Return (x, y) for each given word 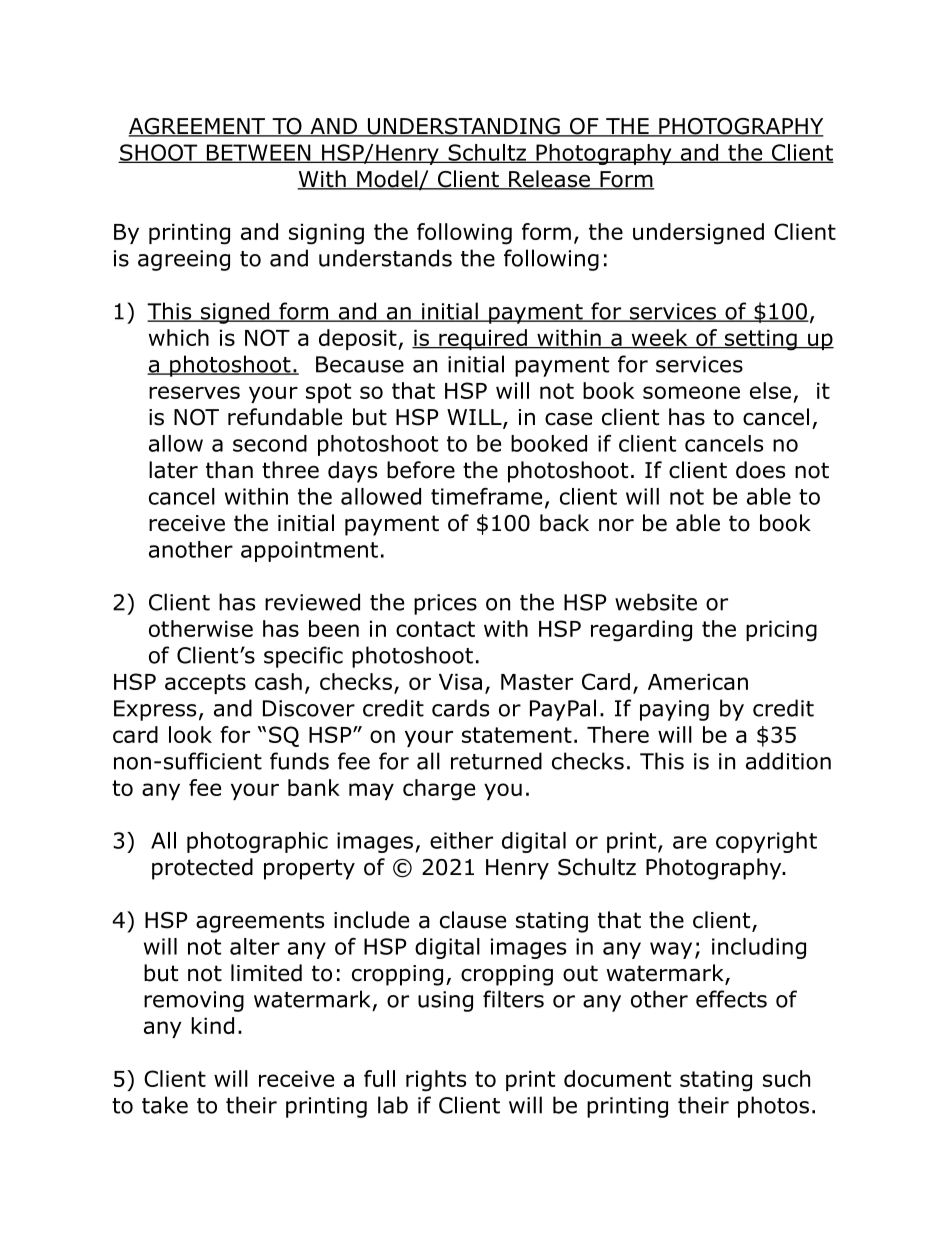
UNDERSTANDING (463, 127)
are (690, 842)
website (656, 602)
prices (445, 604)
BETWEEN (258, 153)
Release (549, 180)
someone (691, 392)
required (483, 339)
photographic (257, 842)
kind (212, 1025)
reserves (194, 392)
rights (436, 1081)
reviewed (312, 602)
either (461, 840)
